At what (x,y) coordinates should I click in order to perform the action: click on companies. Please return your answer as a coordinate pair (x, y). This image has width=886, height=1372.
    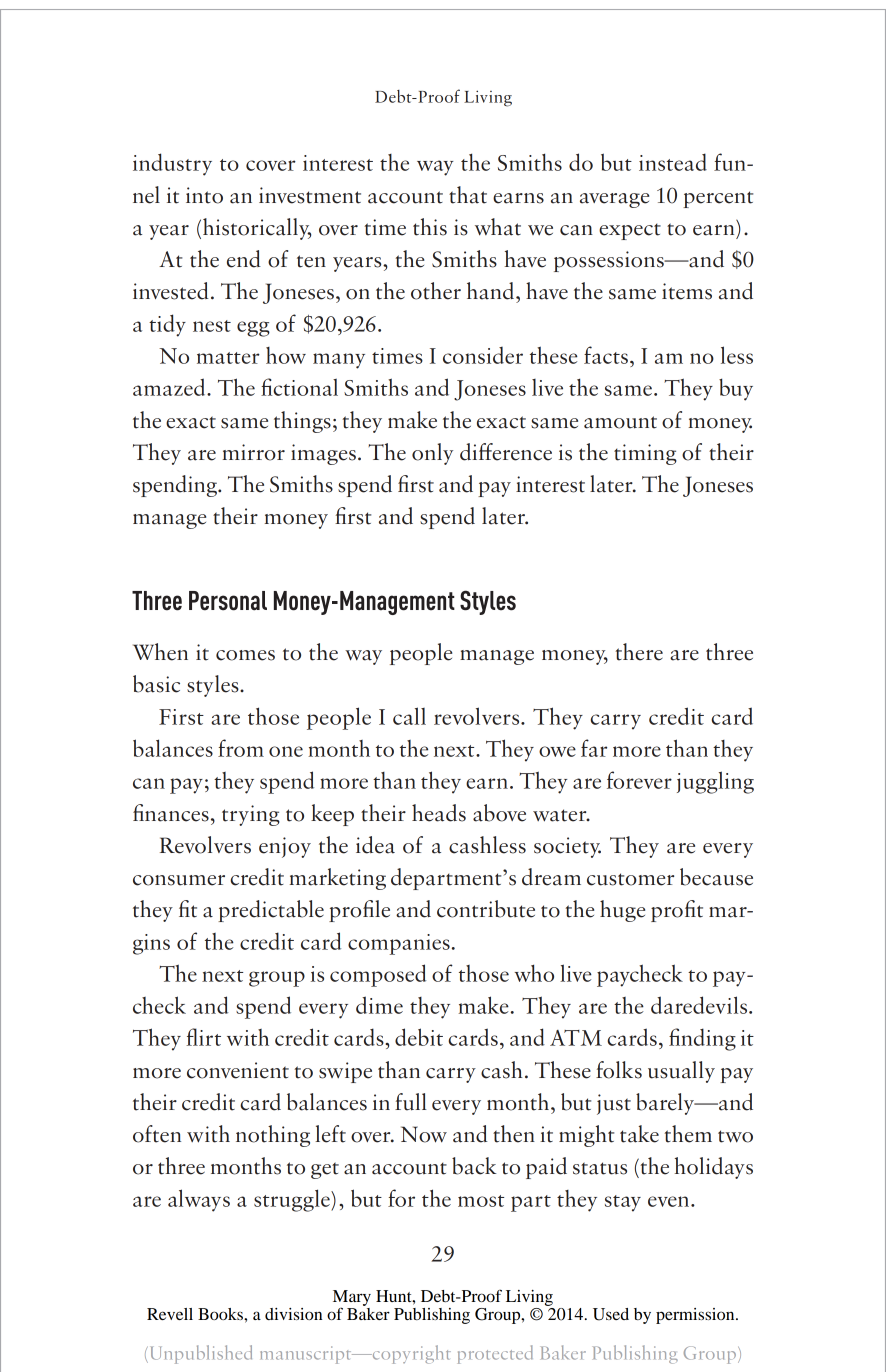
    Looking at the image, I should click on (399, 944).
